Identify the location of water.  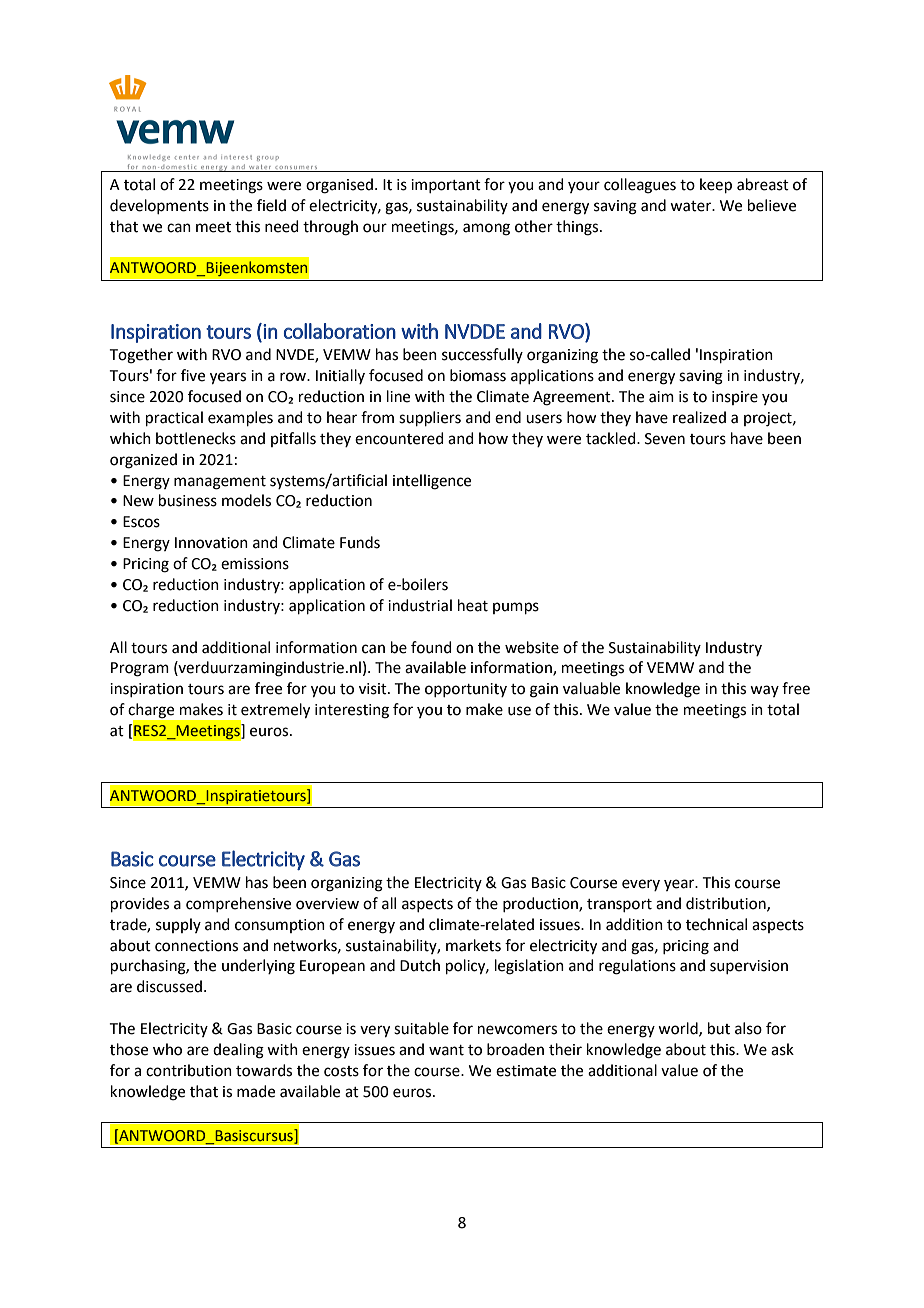
(692, 206).
